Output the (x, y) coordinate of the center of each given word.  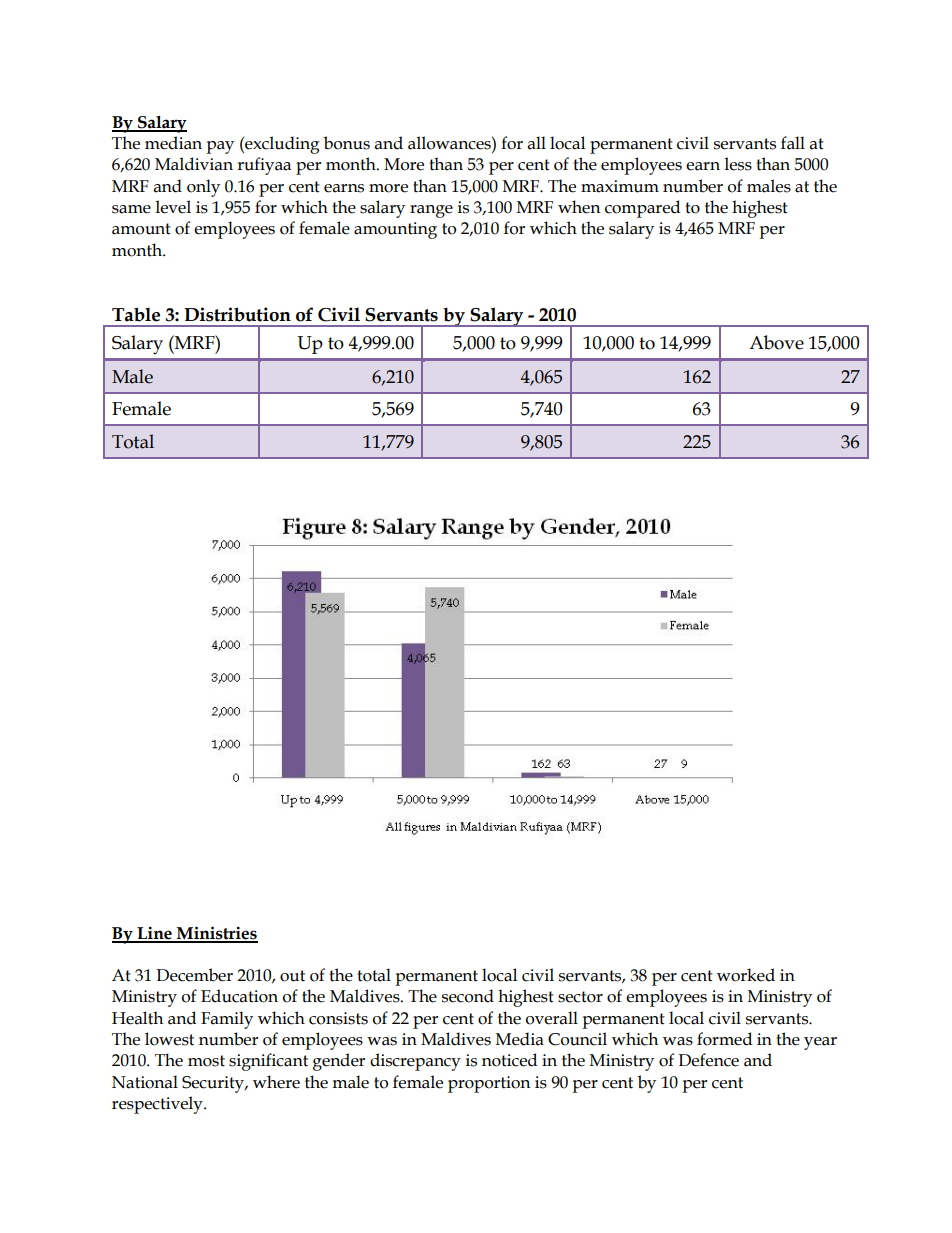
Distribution (237, 314)
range (431, 211)
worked (746, 975)
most (206, 1061)
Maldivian (194, 164)
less (738, 164)
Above (776, 342)
